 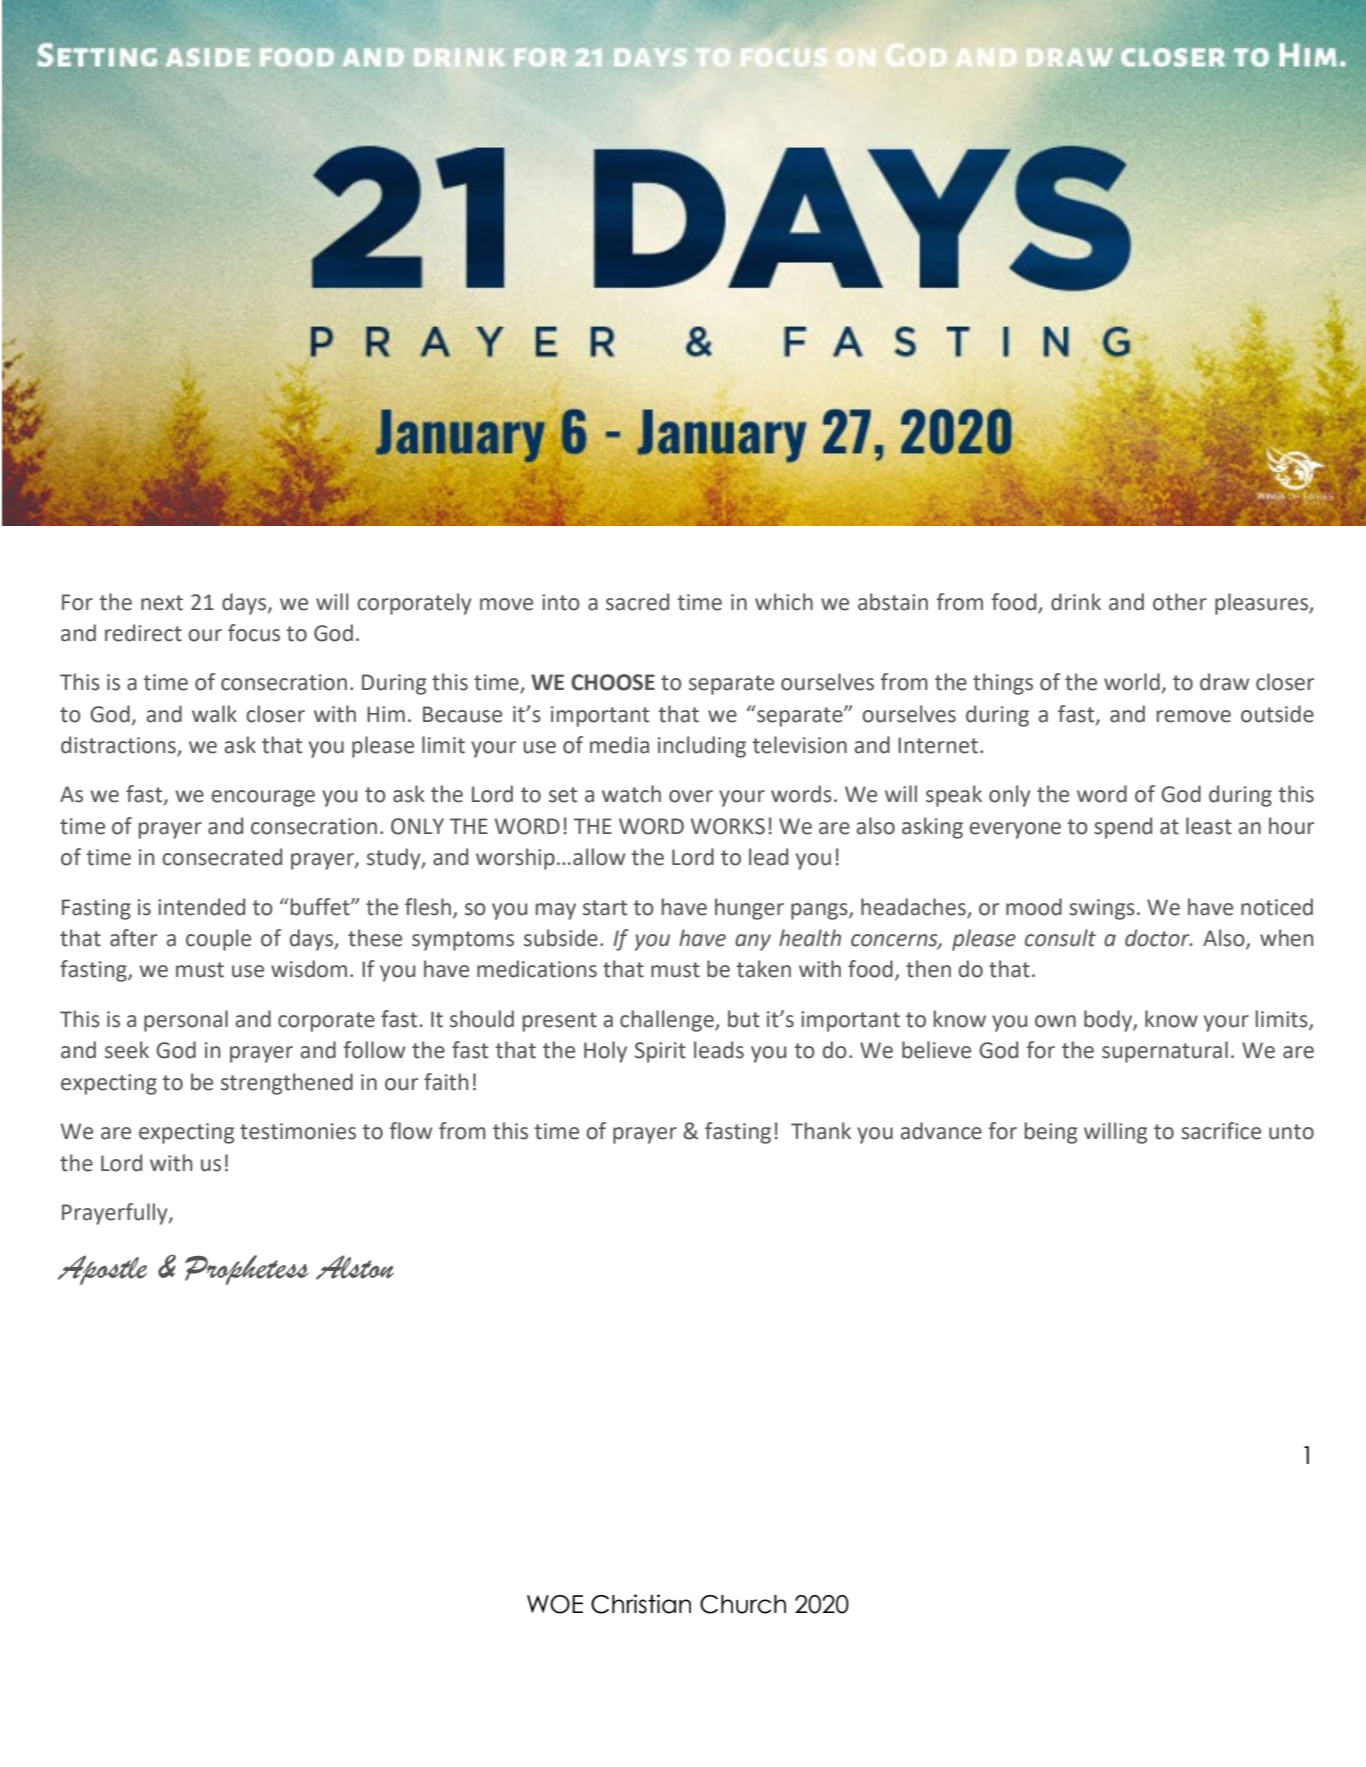 I want to click on focus, so click(x=254, y=633).
